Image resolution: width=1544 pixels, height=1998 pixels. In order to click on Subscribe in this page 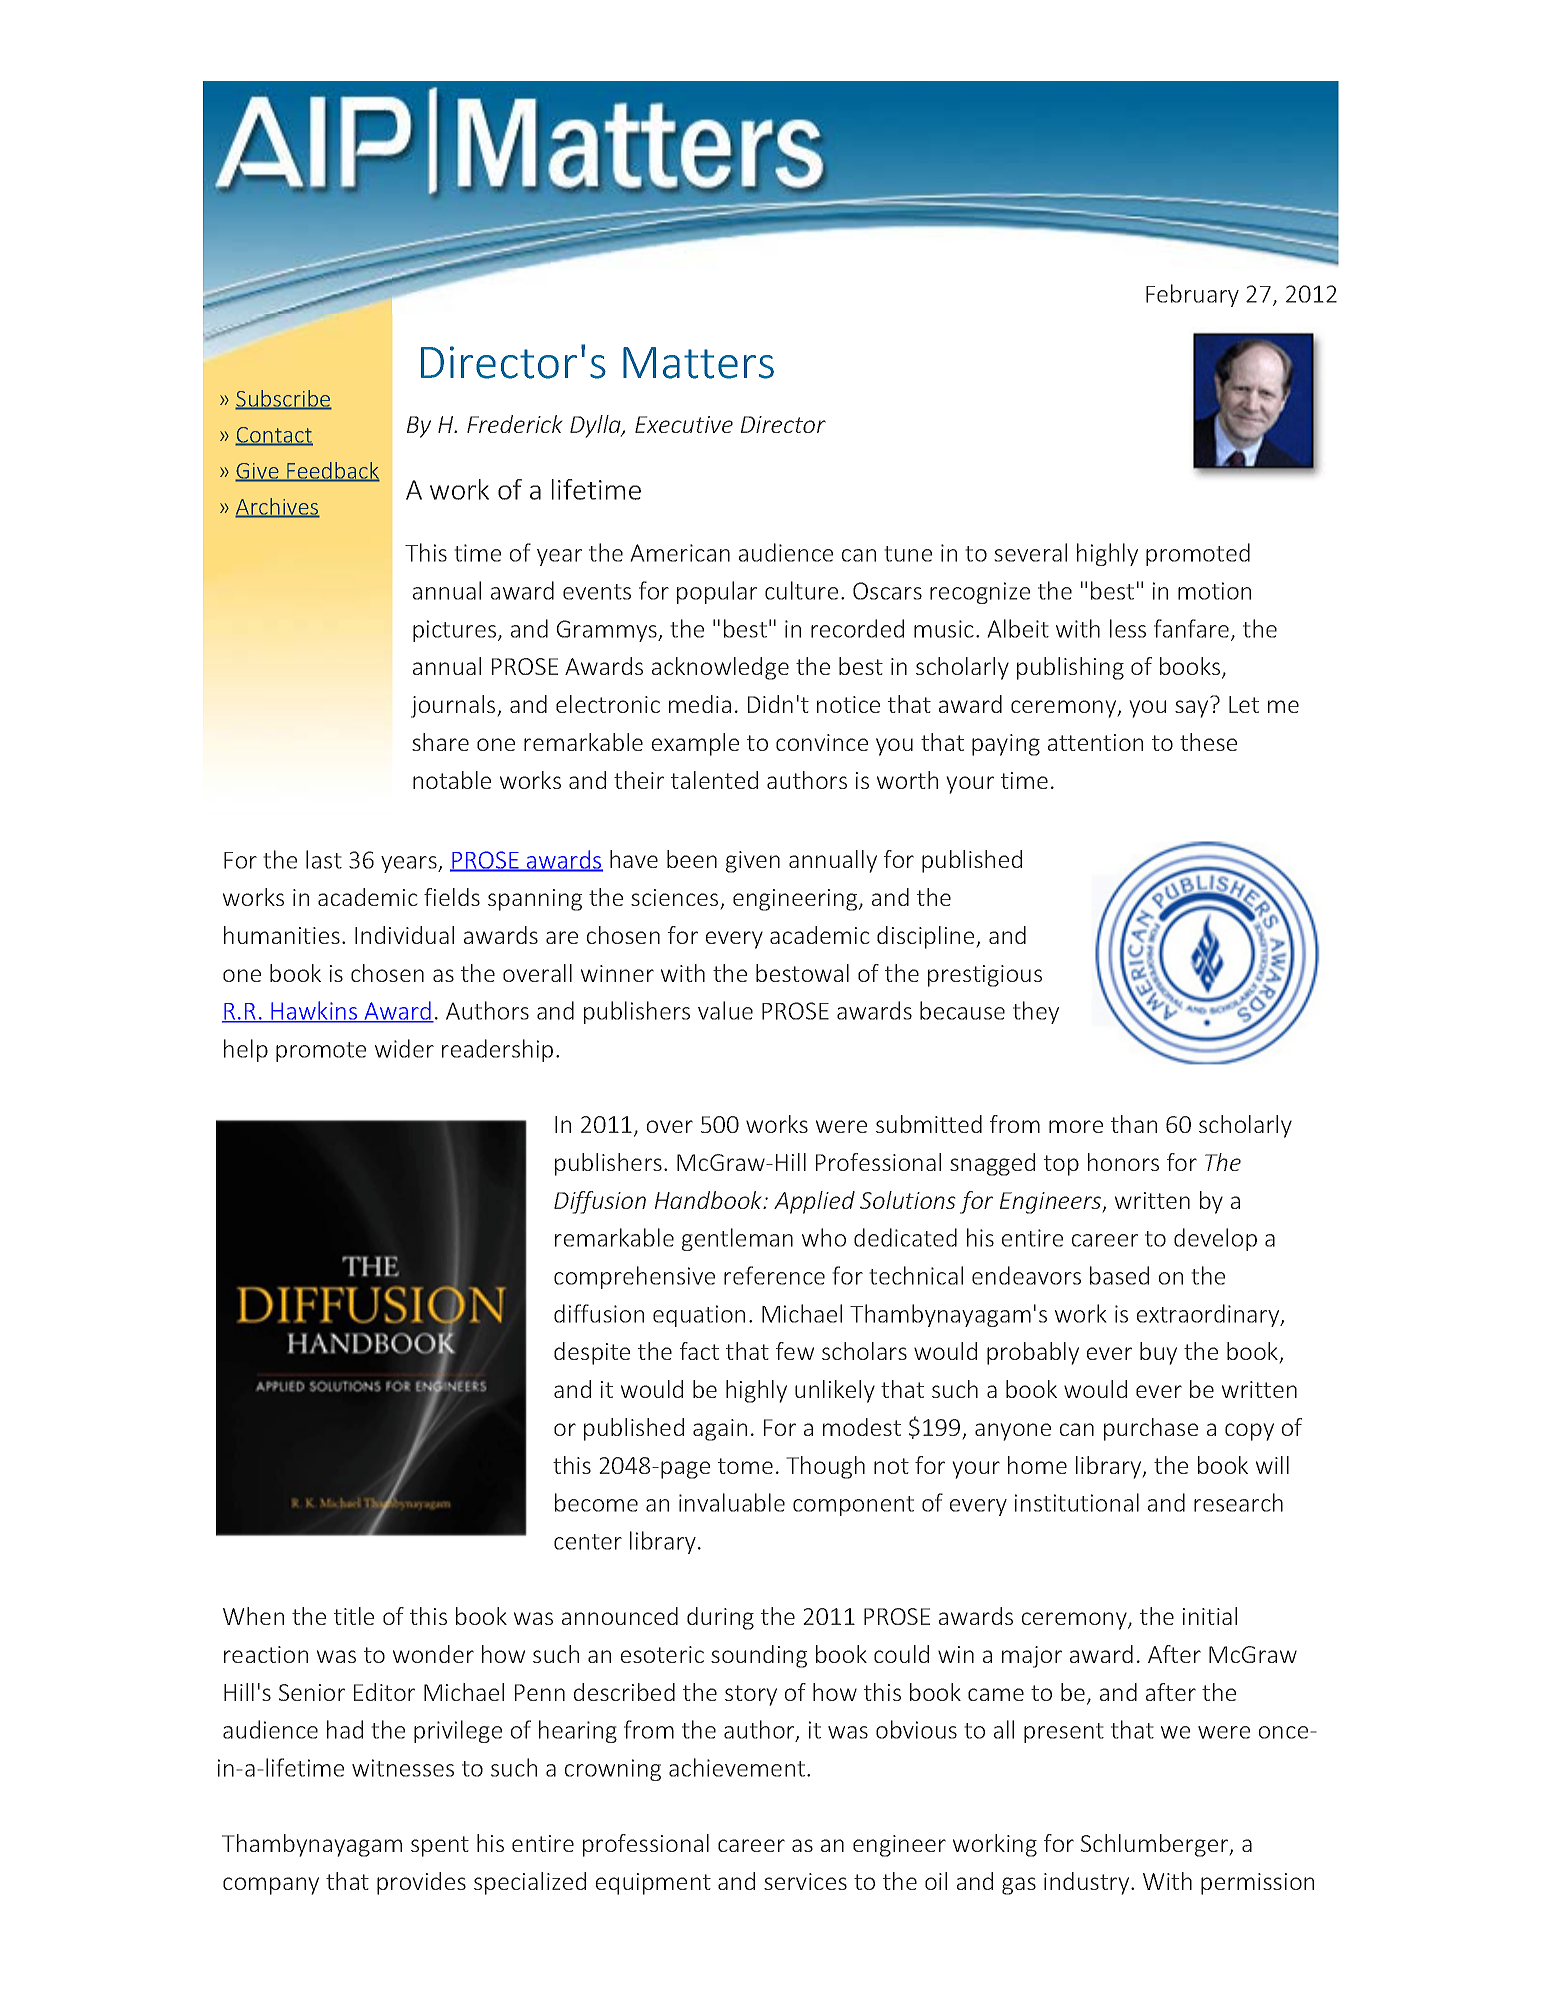, I will do `click(283, 399)`.
